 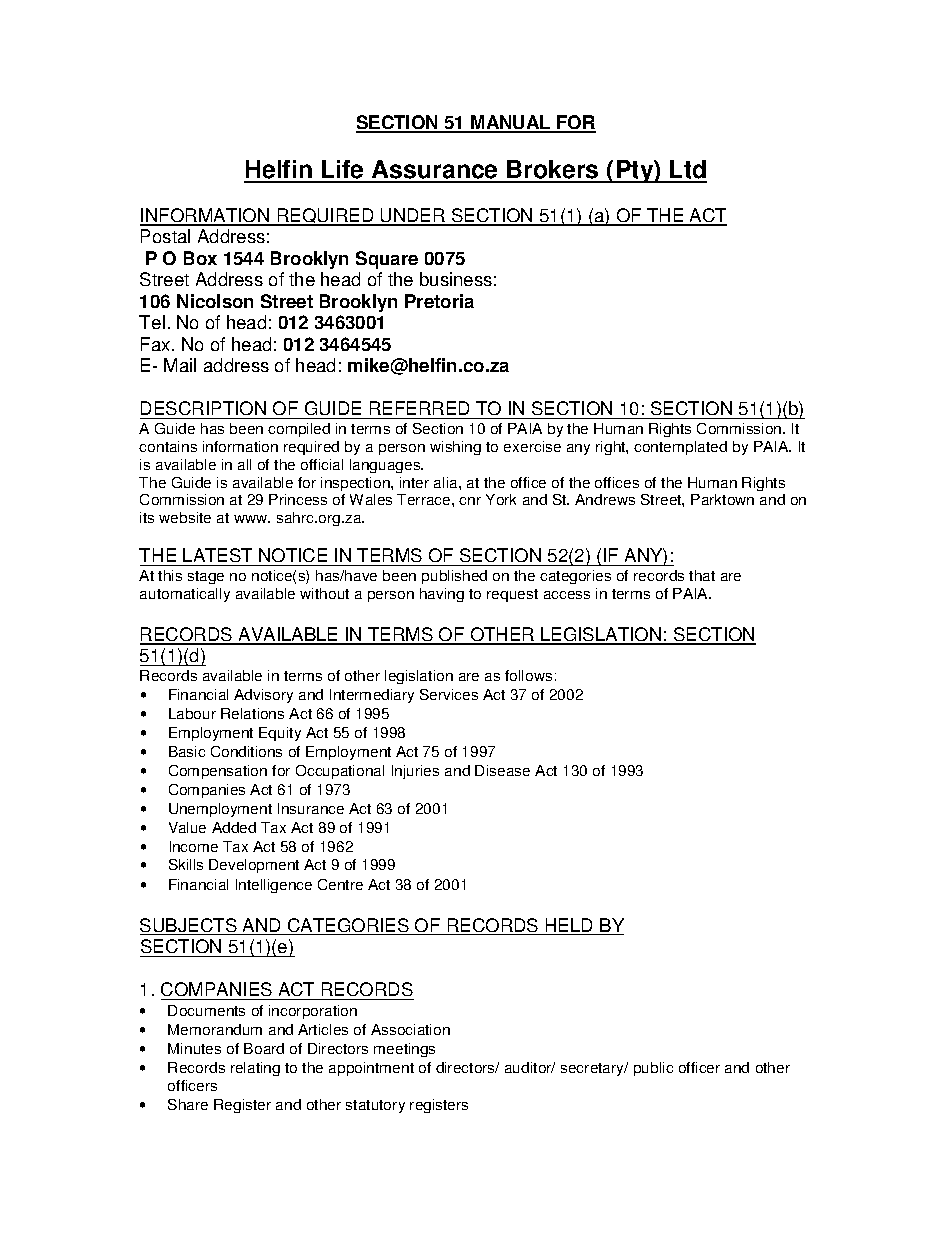 What do you see at coordinates (442, 595) in the page?
I see `having` at bounding box center [442, 595].
